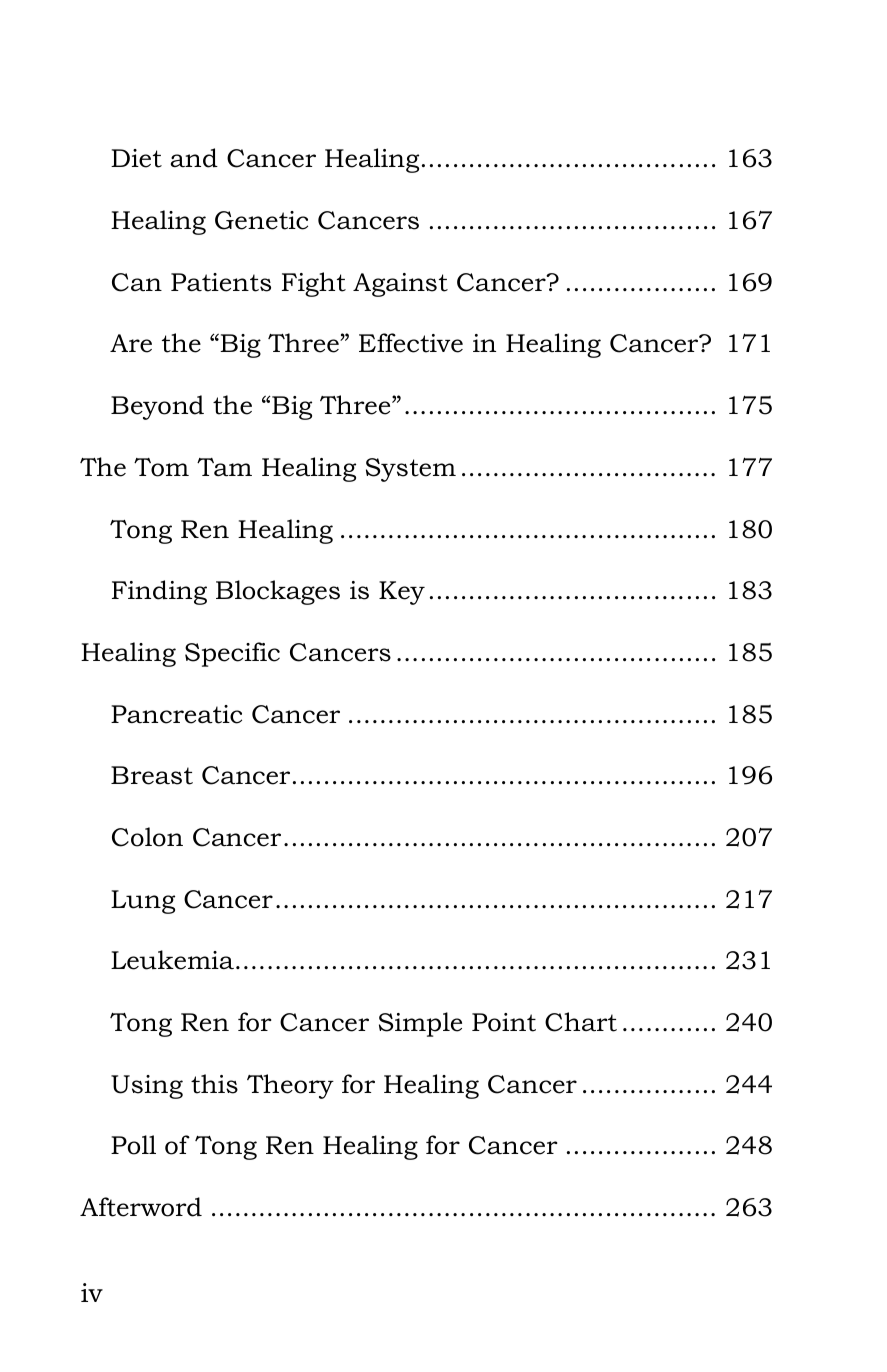 The width and height of the document is (887, 1372). Describe the element at coordinates (141, 1207) in the document. I see `Afterword` at that location.
